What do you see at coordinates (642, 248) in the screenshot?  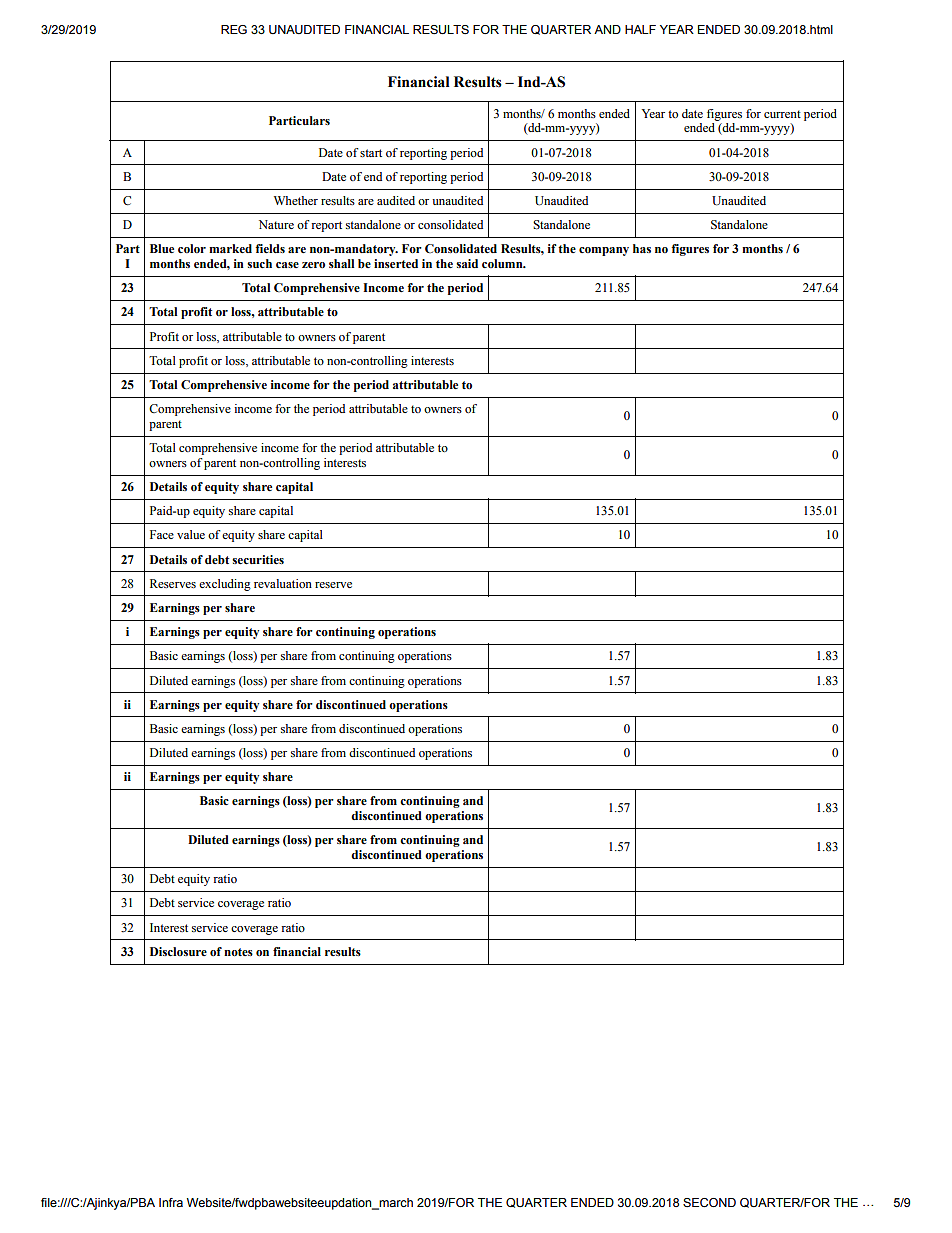 I see `has` at bounding box center [642, 248].
